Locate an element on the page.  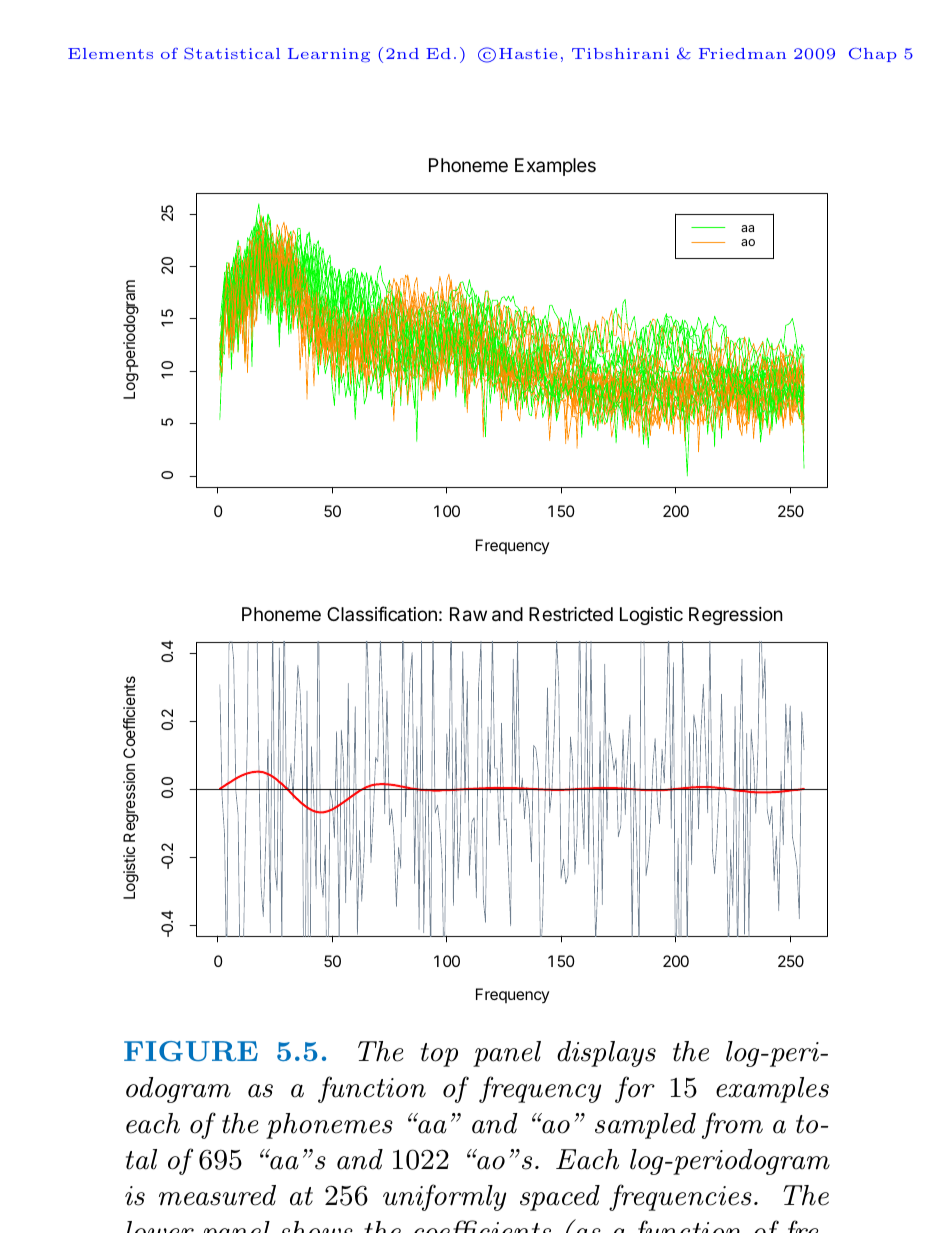
from is located at coordinates (732, 1125).
